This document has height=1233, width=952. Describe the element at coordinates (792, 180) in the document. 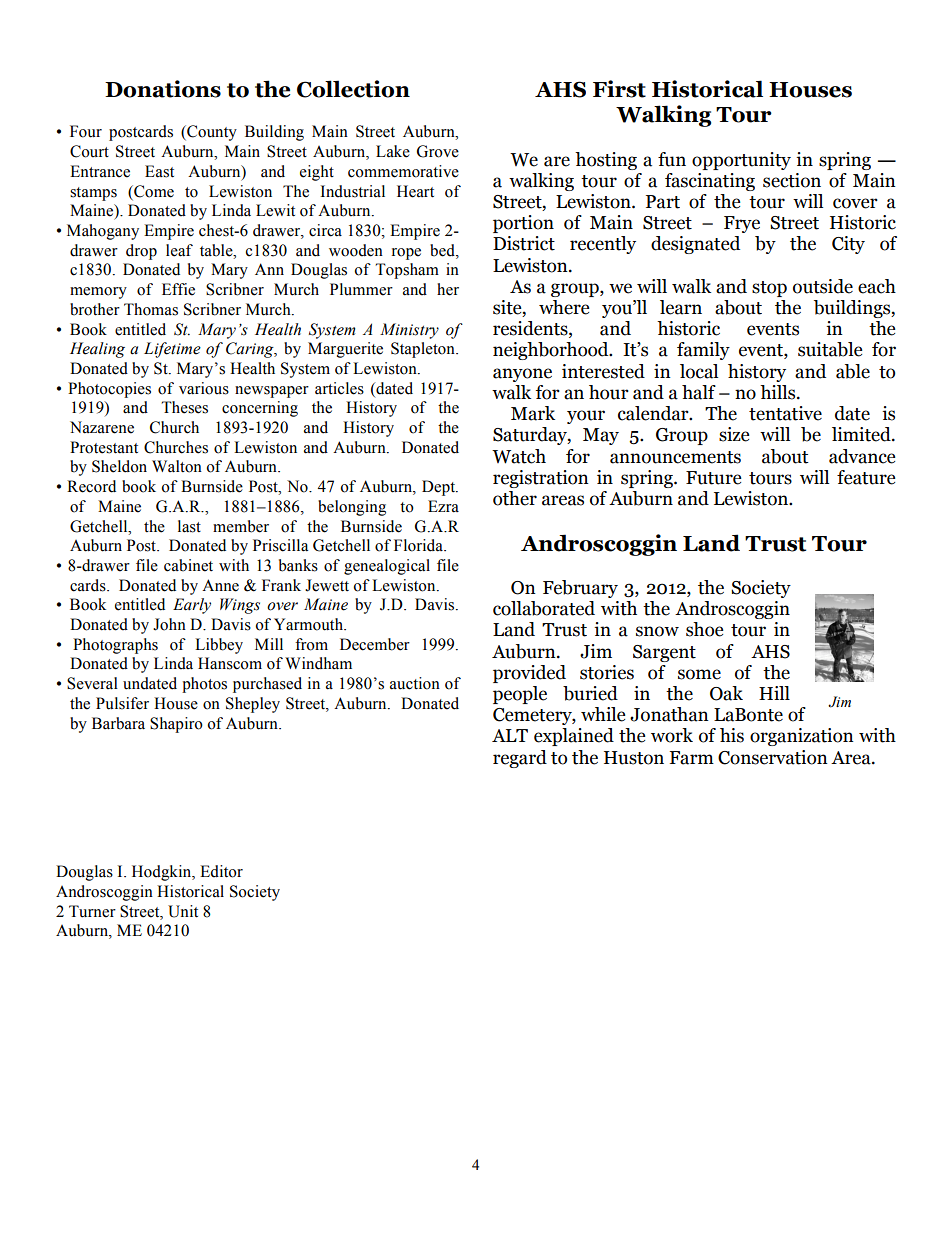

I see `section` at that location.
